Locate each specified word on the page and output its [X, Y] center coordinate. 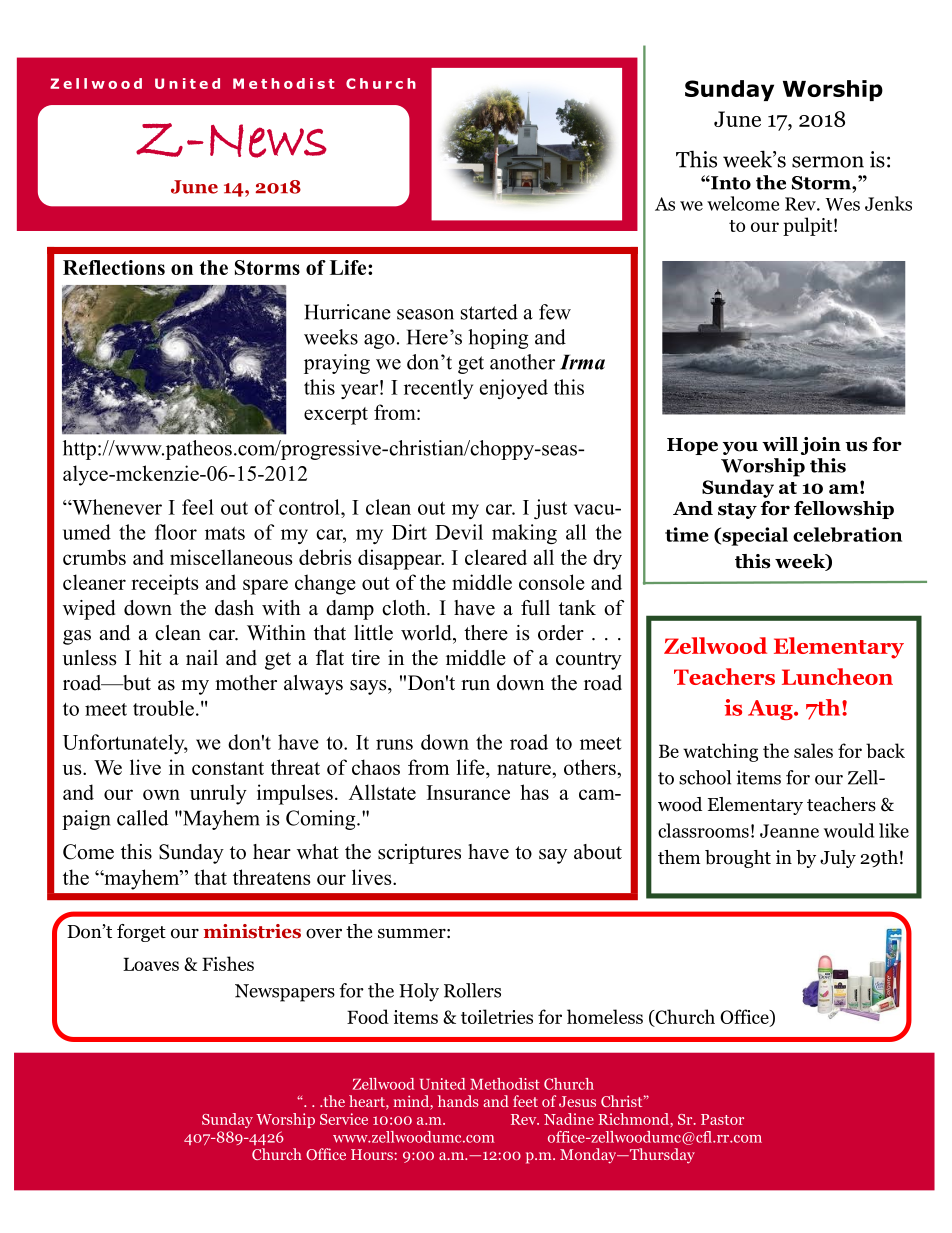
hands [458, 1101]
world [427, 633]
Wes [842, 204]
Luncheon [837, 676]
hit [150, 657]
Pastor [722, 1119]
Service [344, 1119]
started [489, 312]
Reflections [114, 267]
